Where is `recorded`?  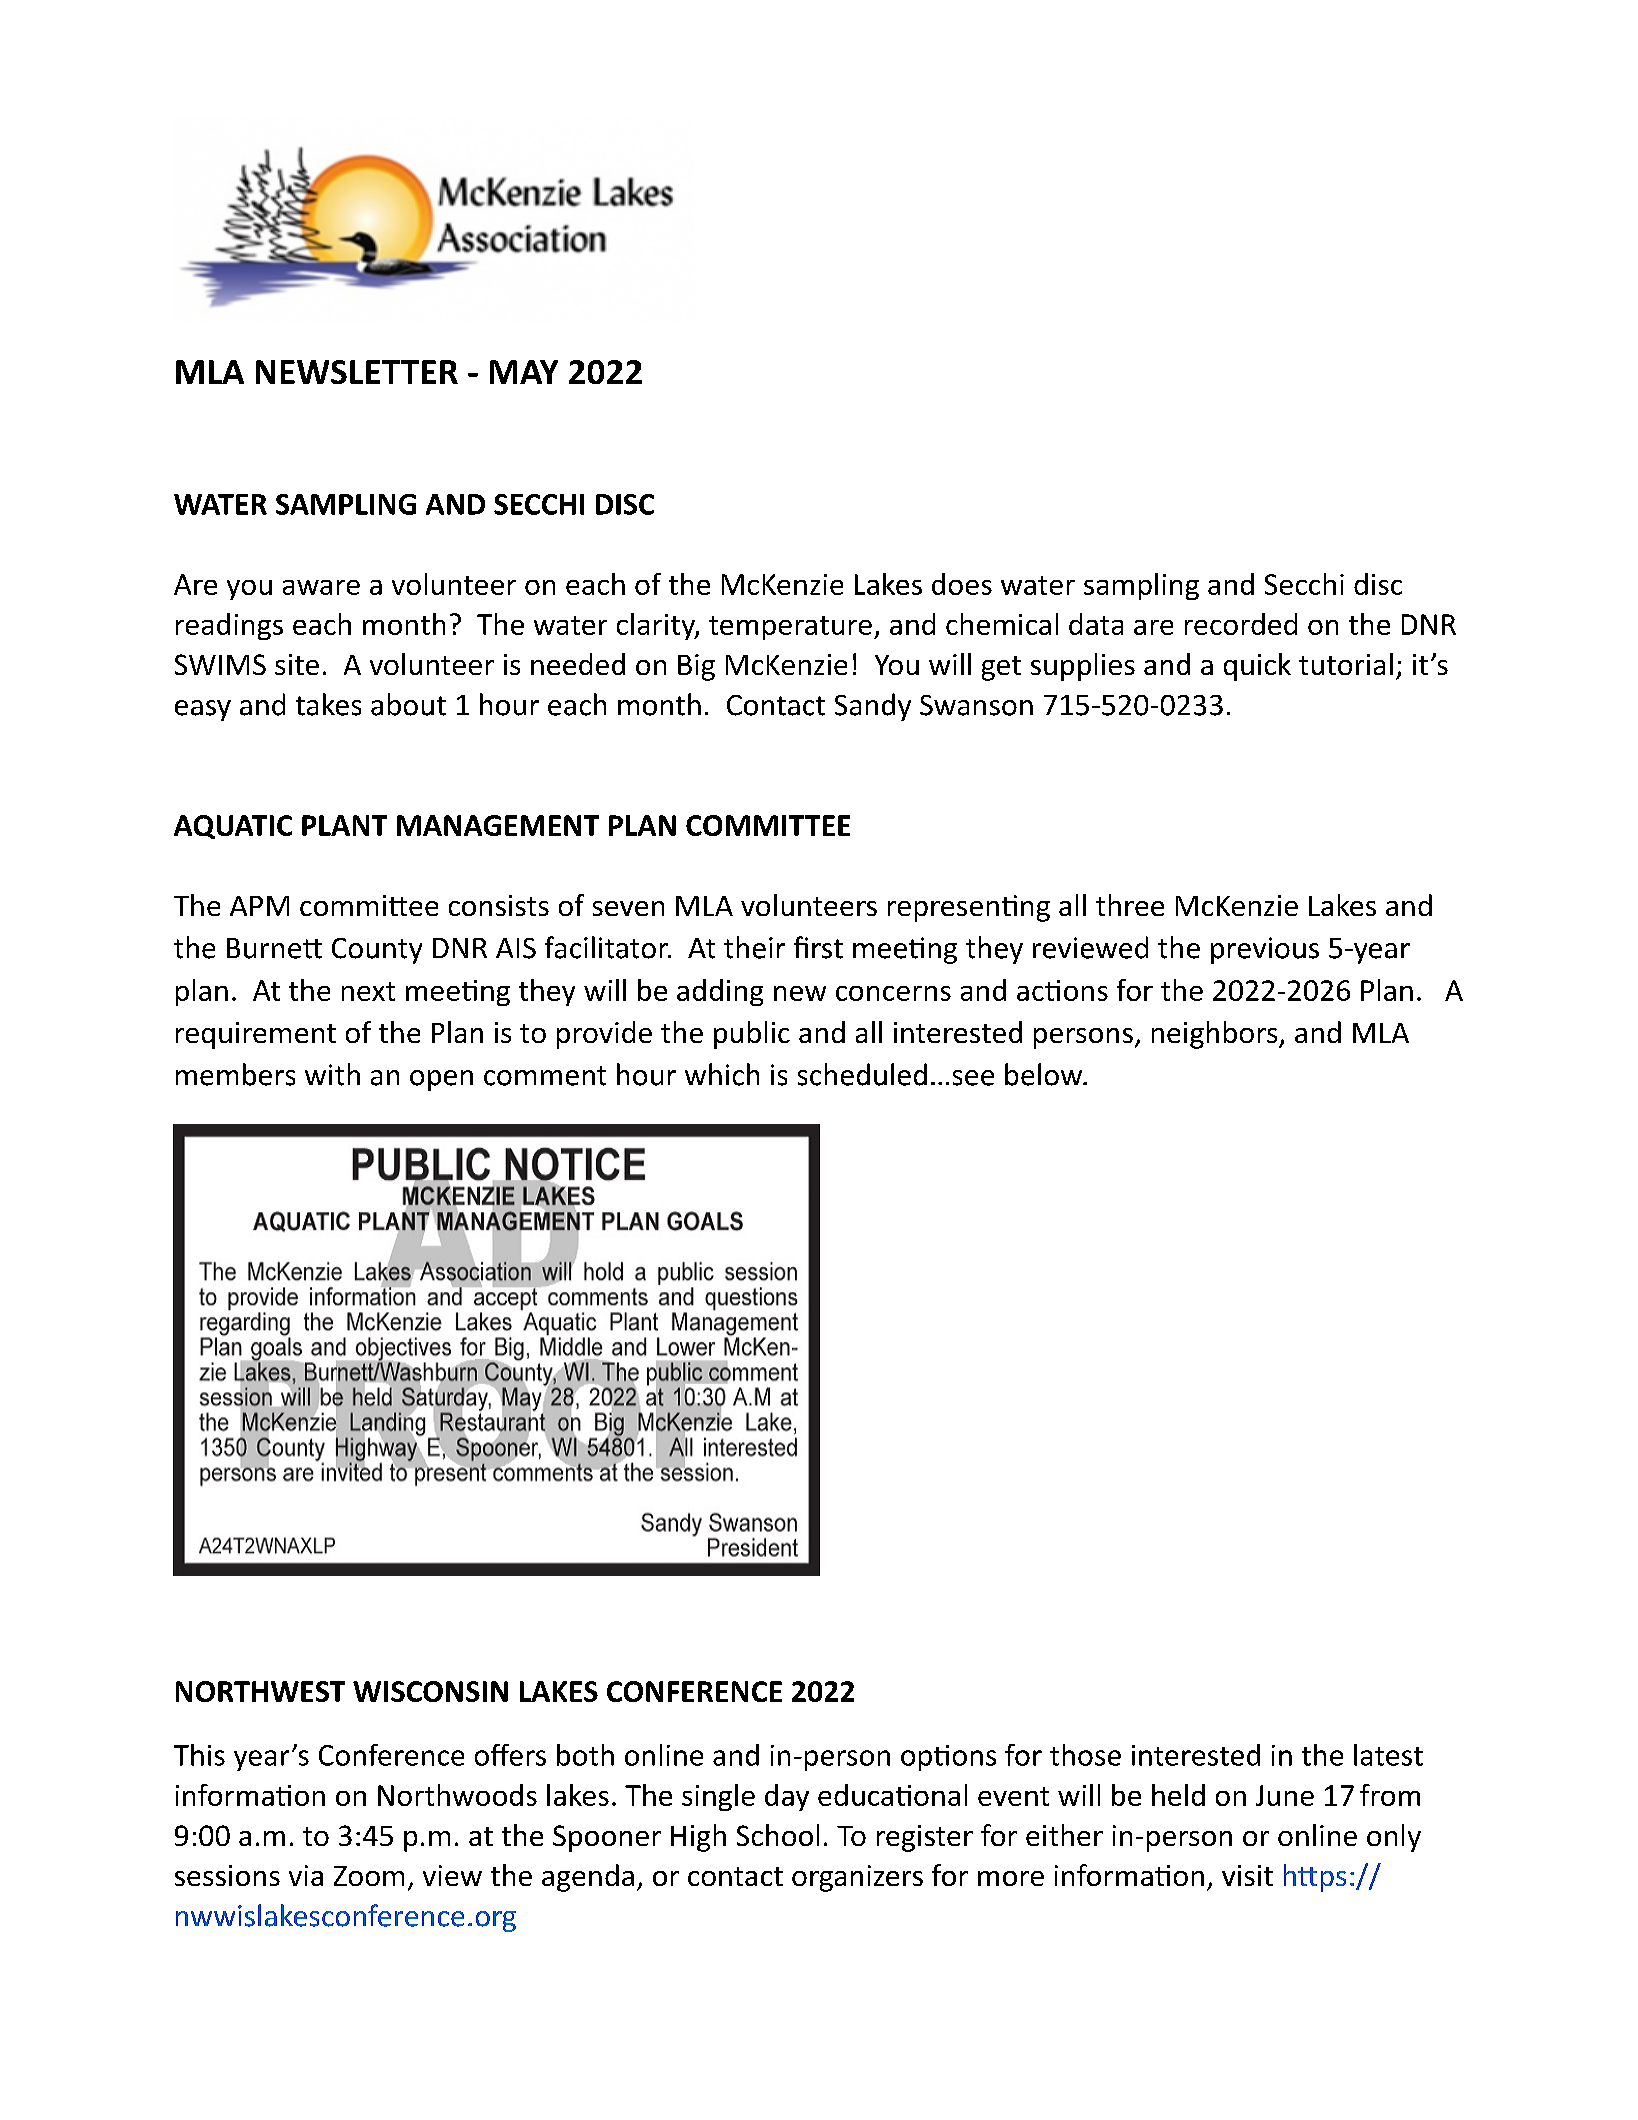
recorded is located at coordinates (1241, 624).
